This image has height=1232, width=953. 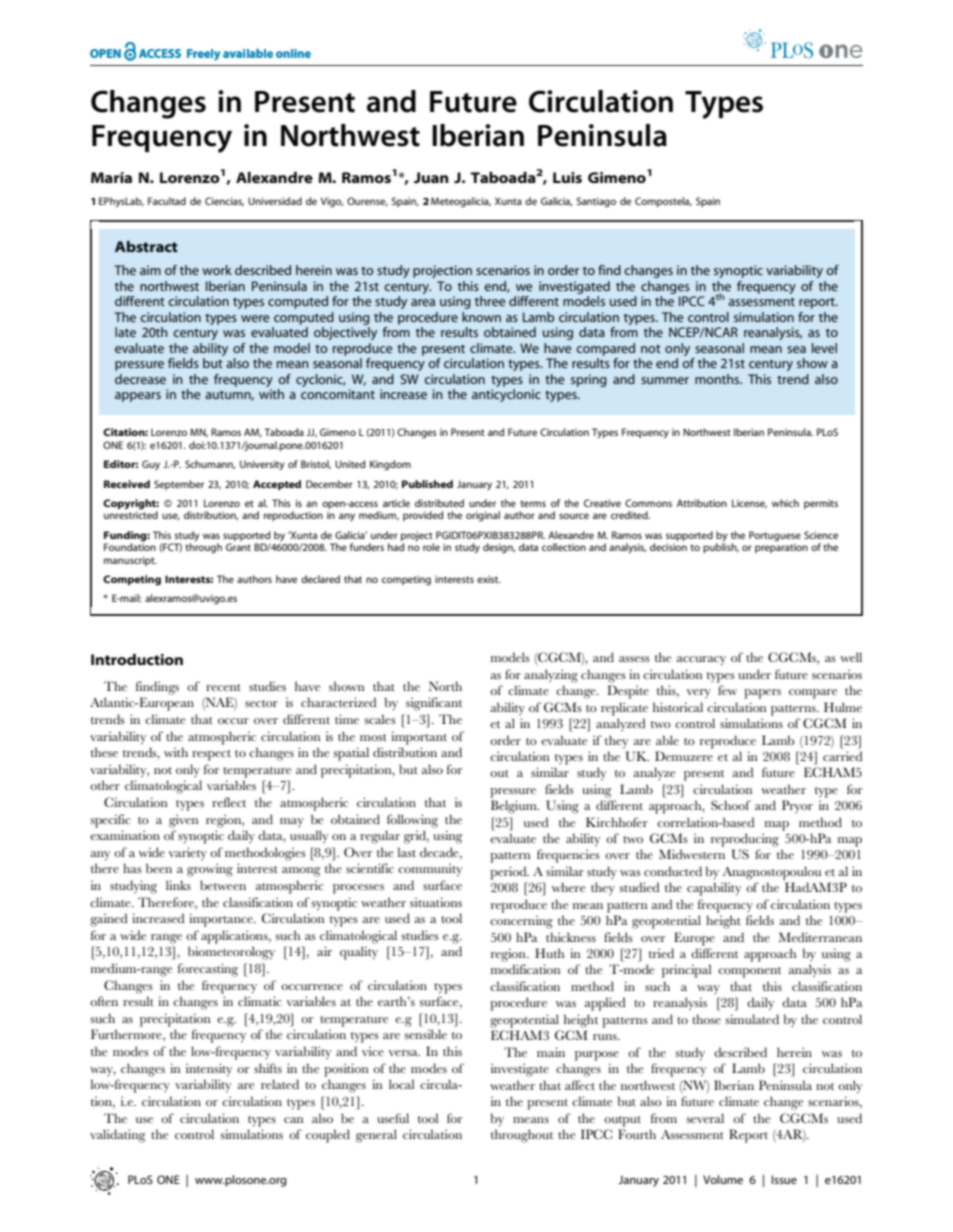 I want to click on concerning, so click(x=521, y=922).
